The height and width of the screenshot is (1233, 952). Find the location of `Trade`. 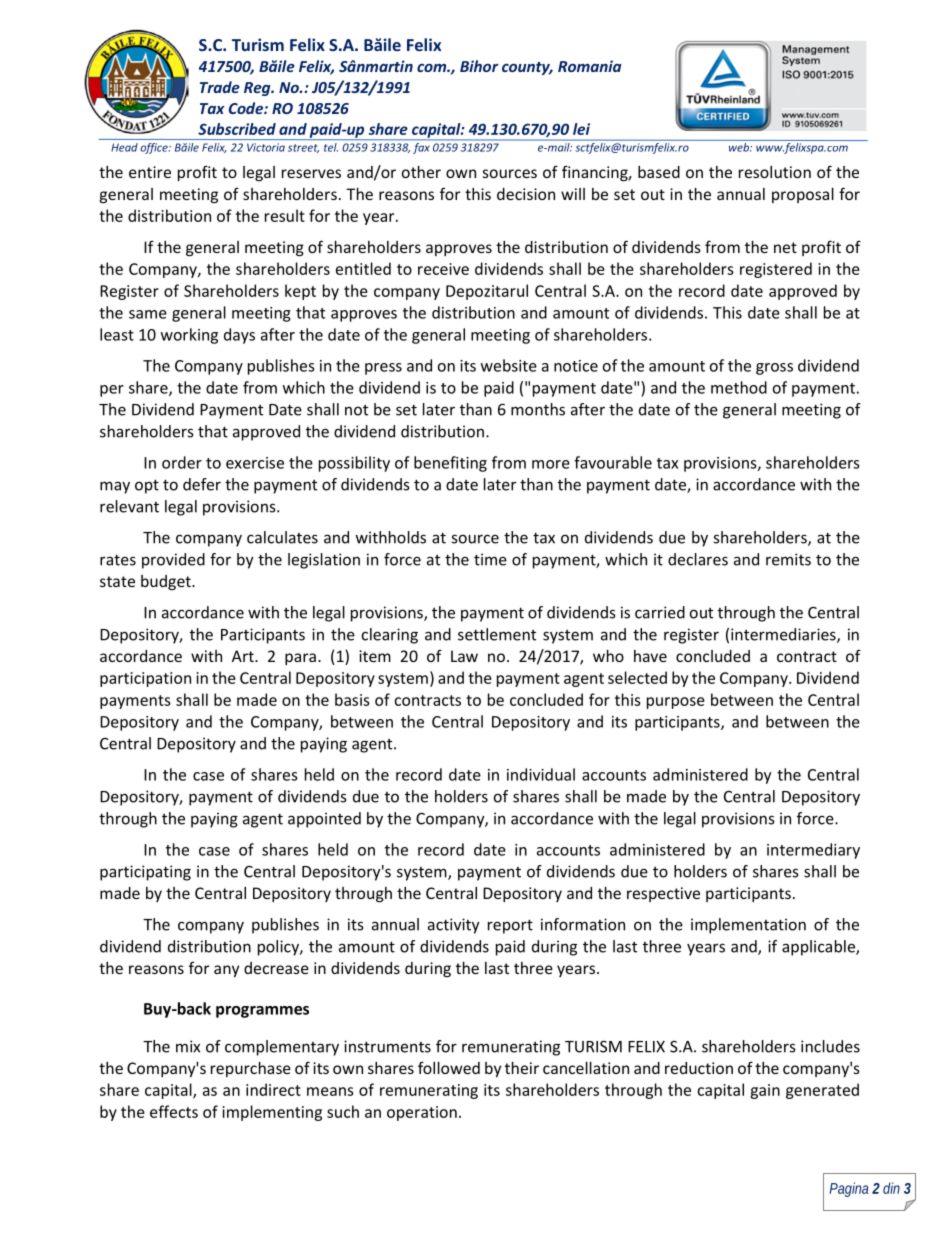

Trade is located at coordinates (220, 87).
